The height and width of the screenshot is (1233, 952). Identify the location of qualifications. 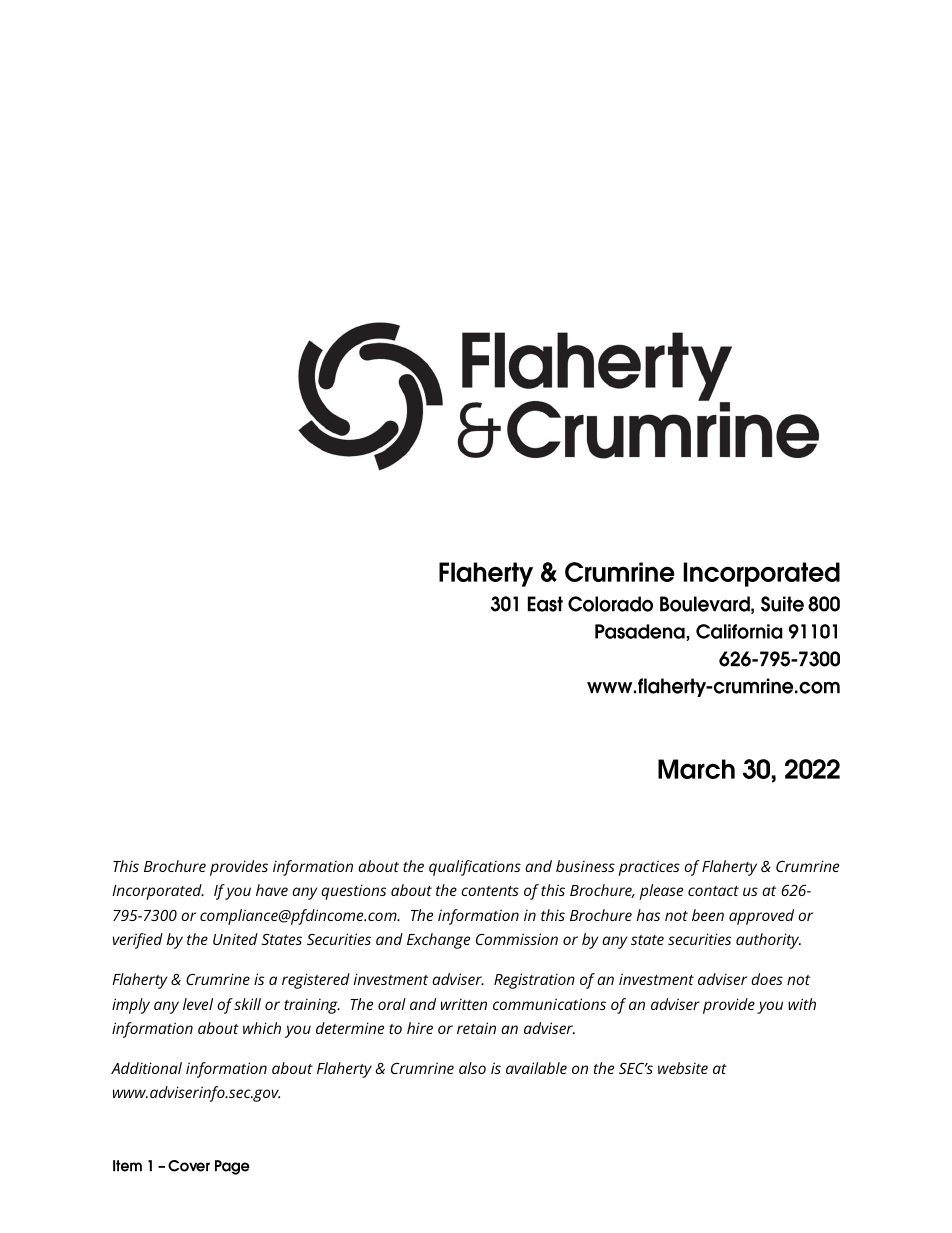
(475, 868).
